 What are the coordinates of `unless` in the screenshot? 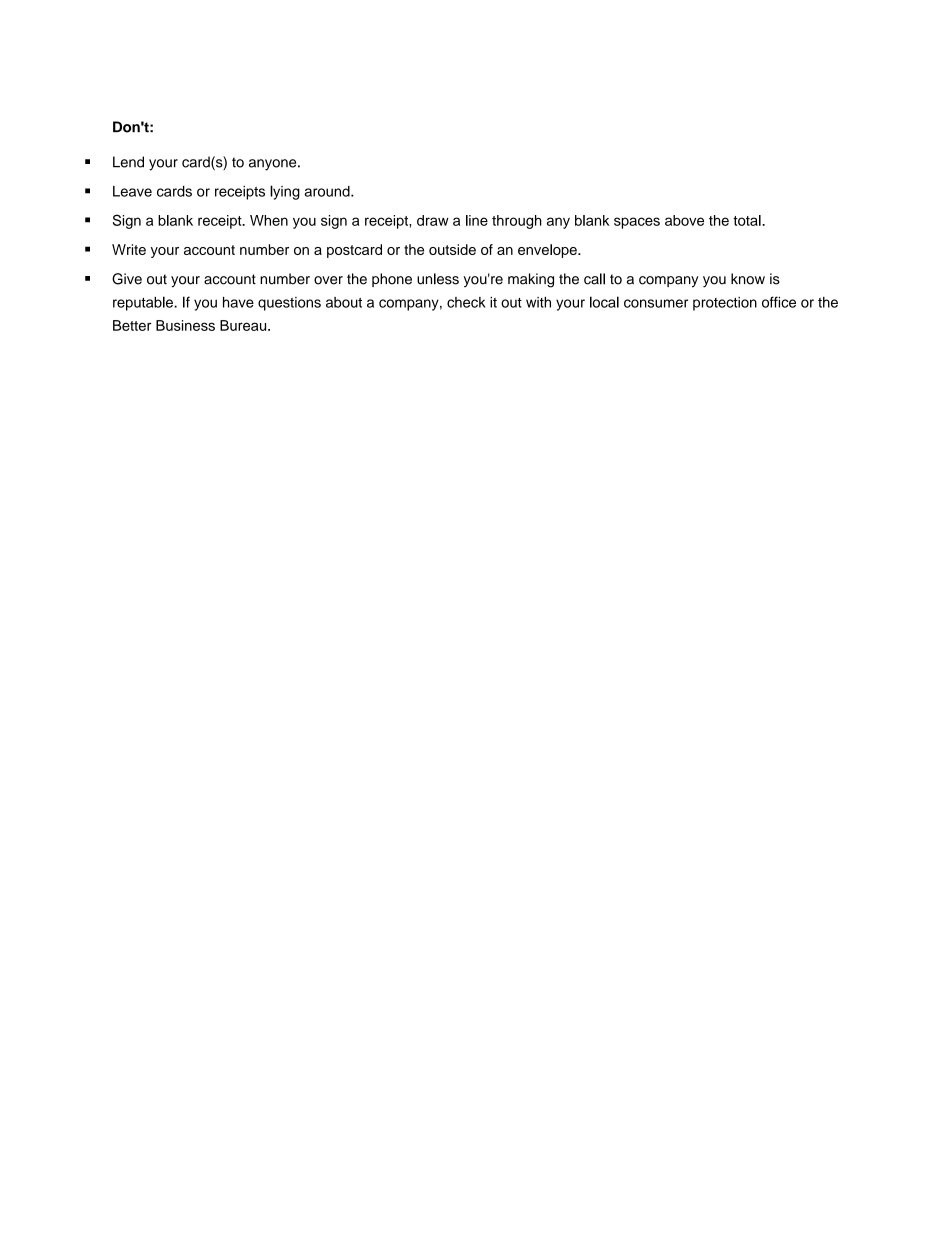 It's located at (438, 279).
